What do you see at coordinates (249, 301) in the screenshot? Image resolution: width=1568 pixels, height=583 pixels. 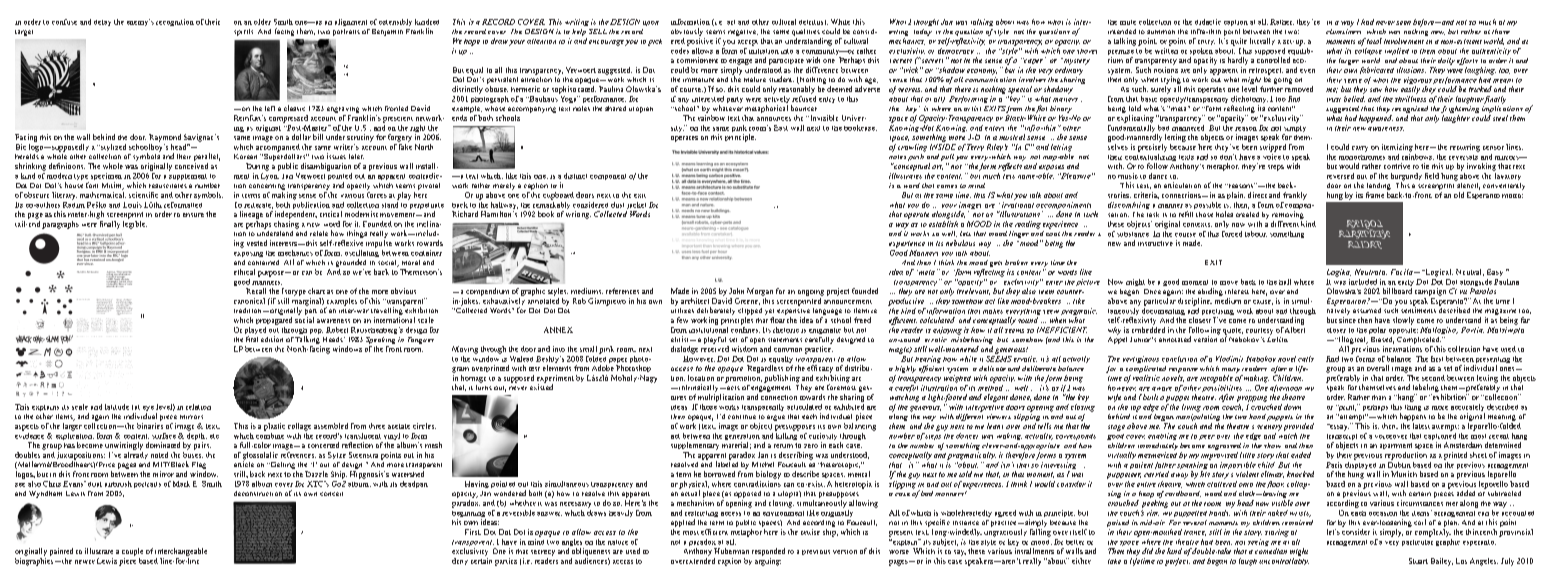 I see `canonical` at bounding box center [249, 301].
